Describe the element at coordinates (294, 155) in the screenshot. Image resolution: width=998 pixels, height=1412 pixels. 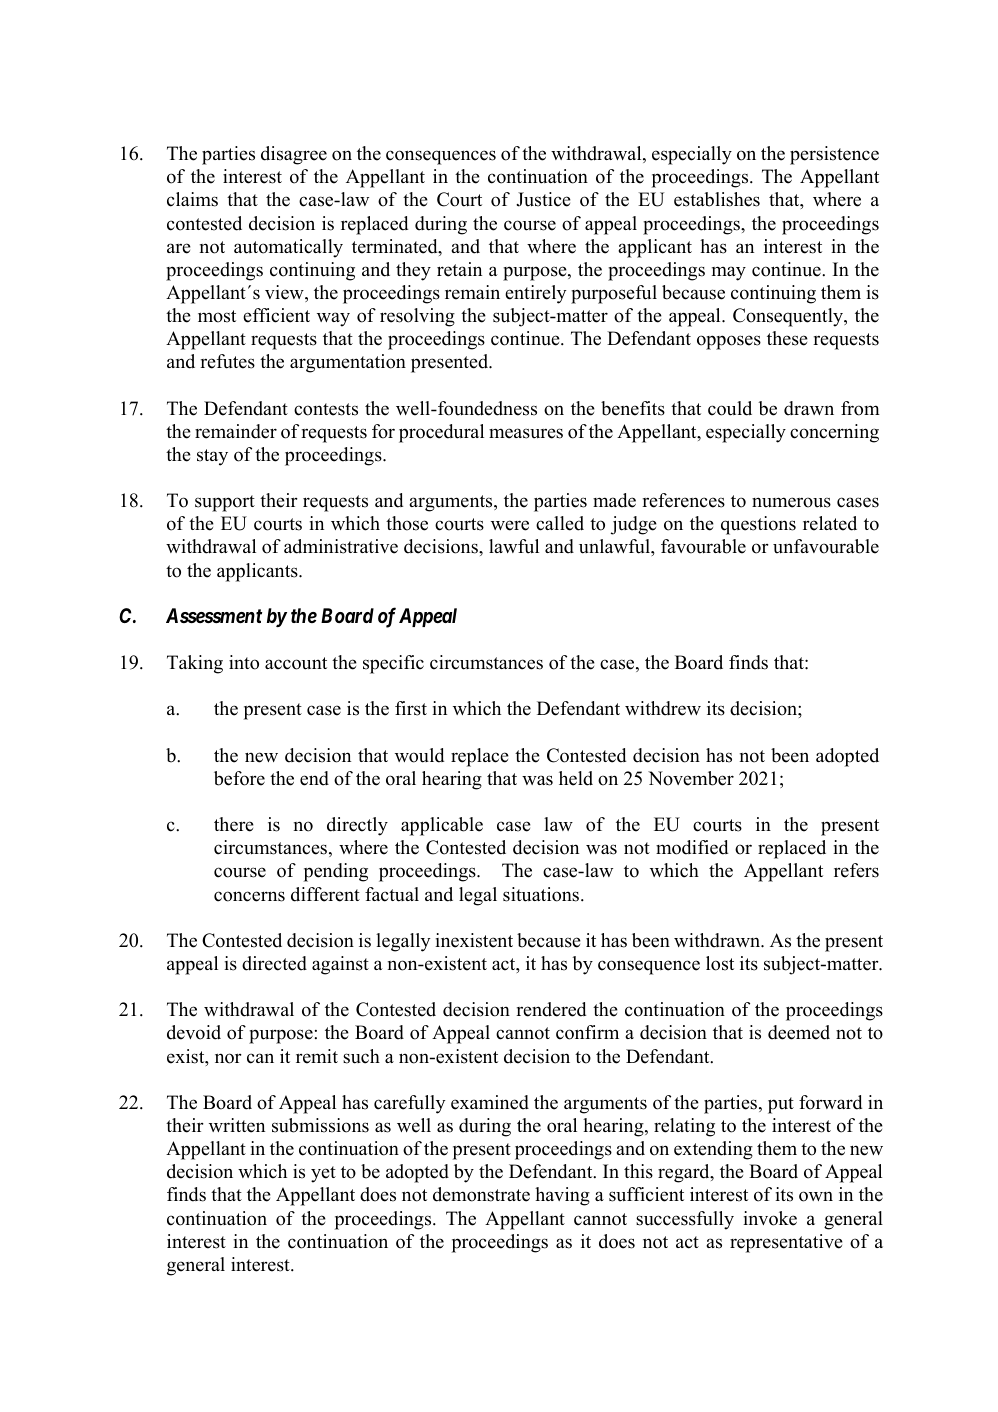
I see `disagree` at that location.
